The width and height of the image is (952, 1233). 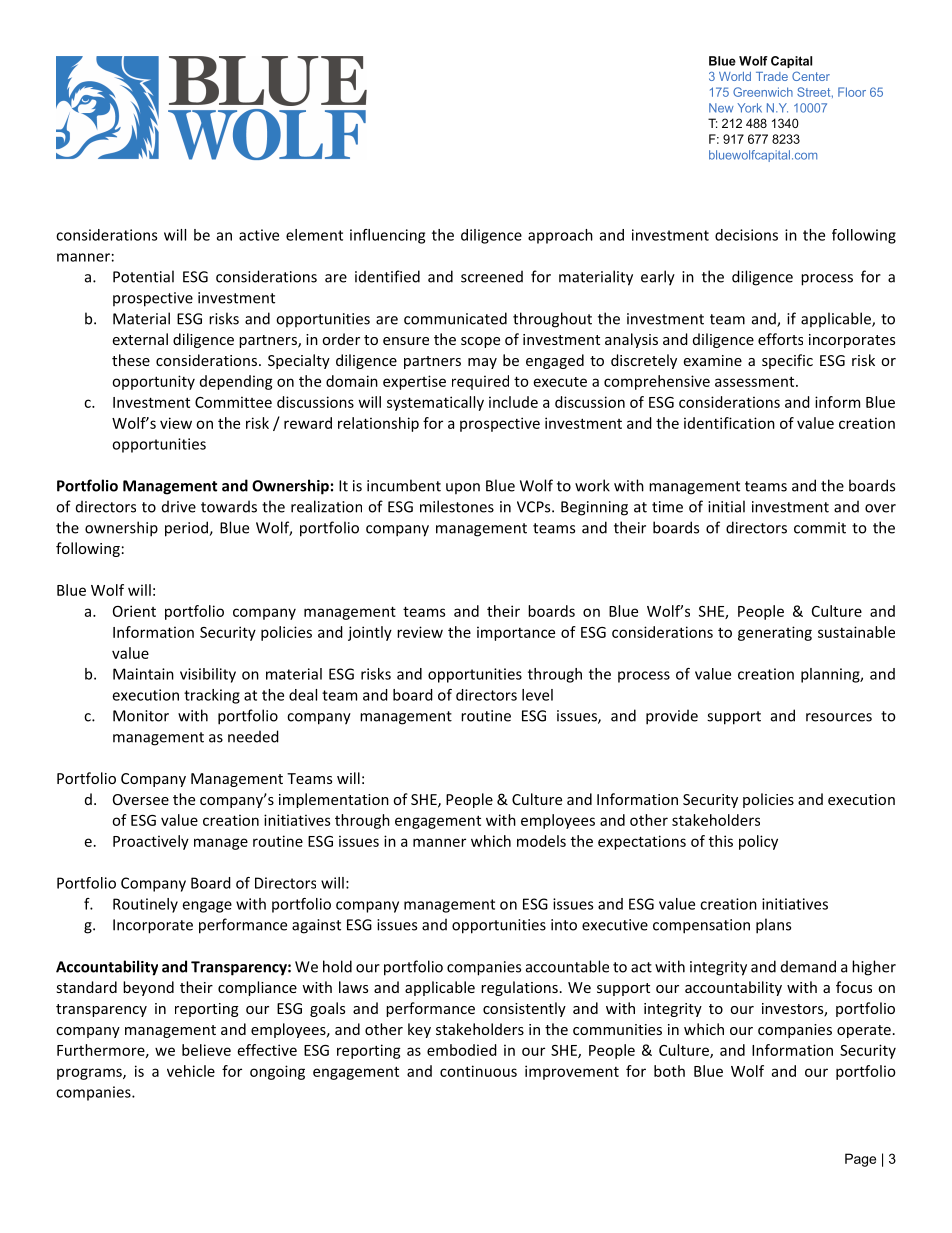 What do you see at coordinates (314, 235) in the image?
I see `element` at bounding box center [314, 235].
